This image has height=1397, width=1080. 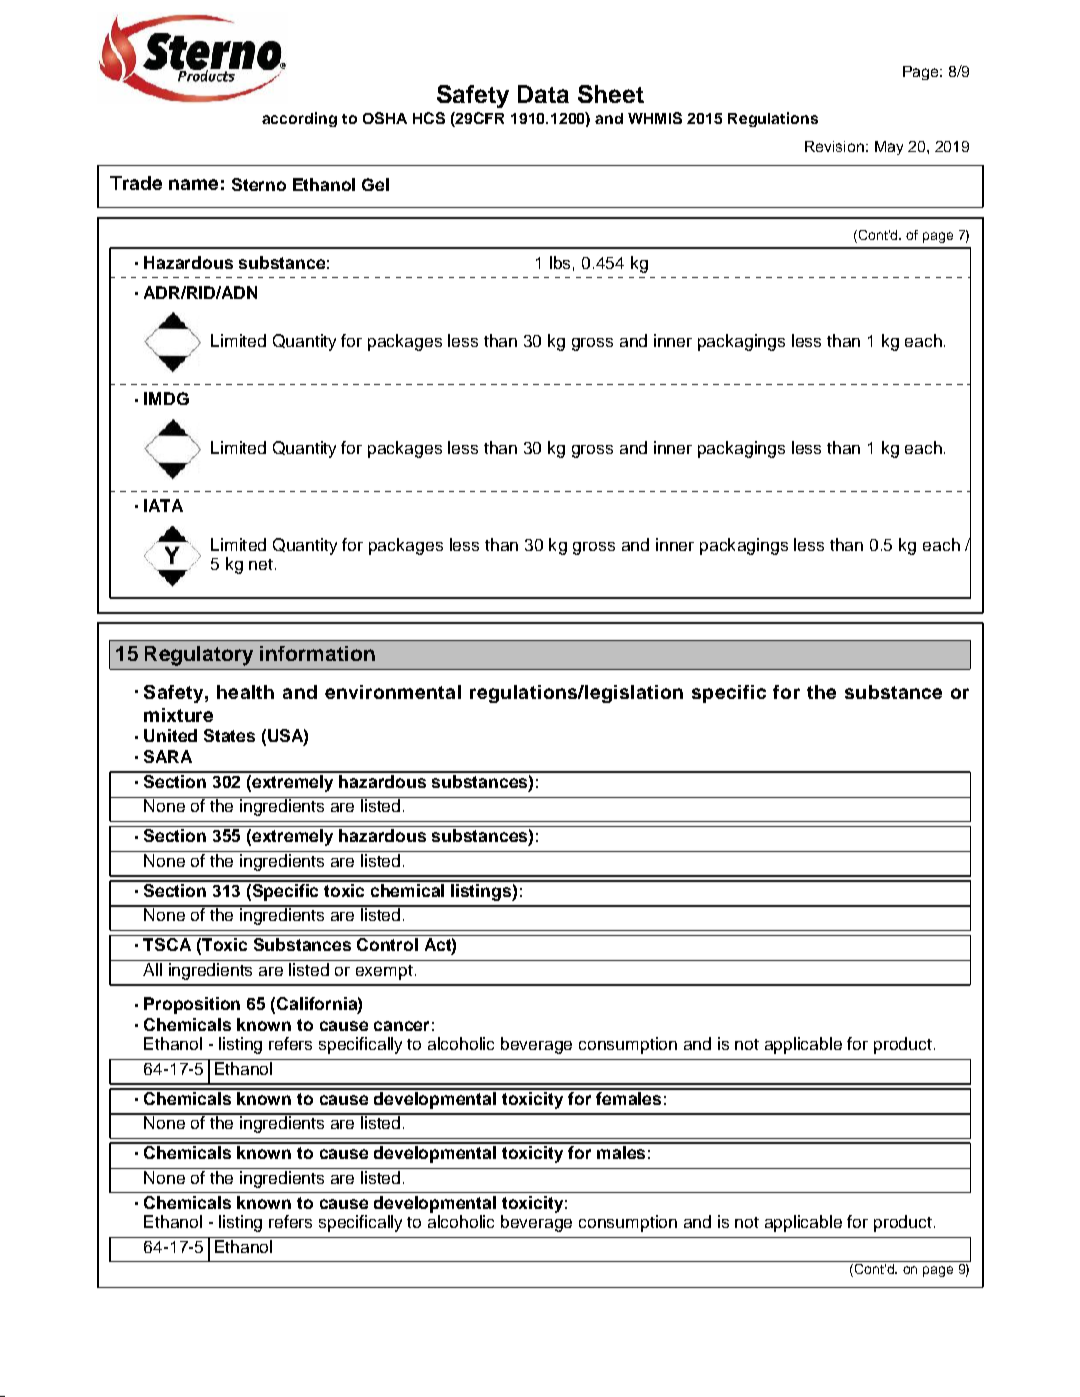 What do you see at coordinates (393, 692) in the image?
I see `environmental` at bounding box center [393, 692].
